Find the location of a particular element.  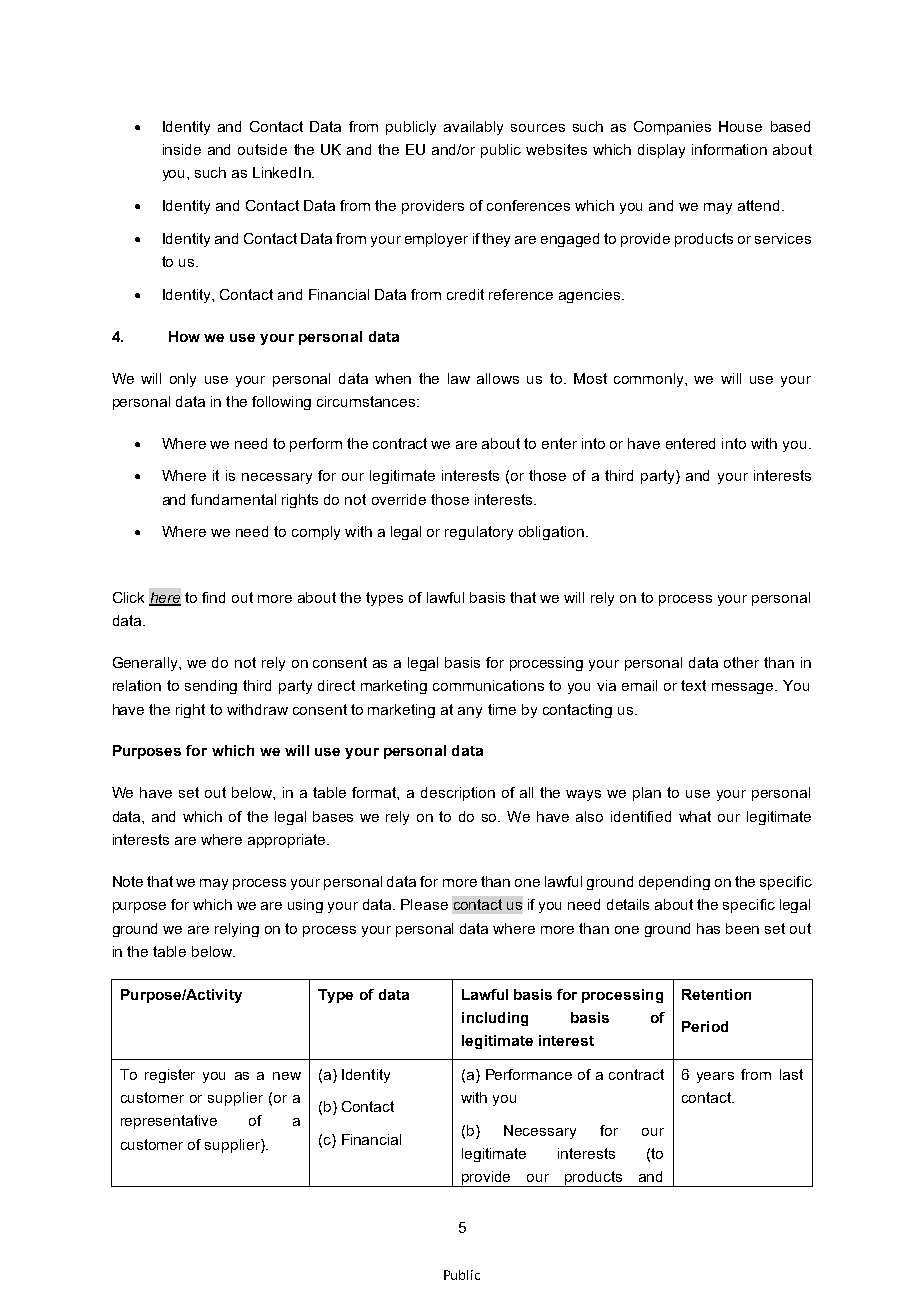

House is located at coordinates (740, 126).
